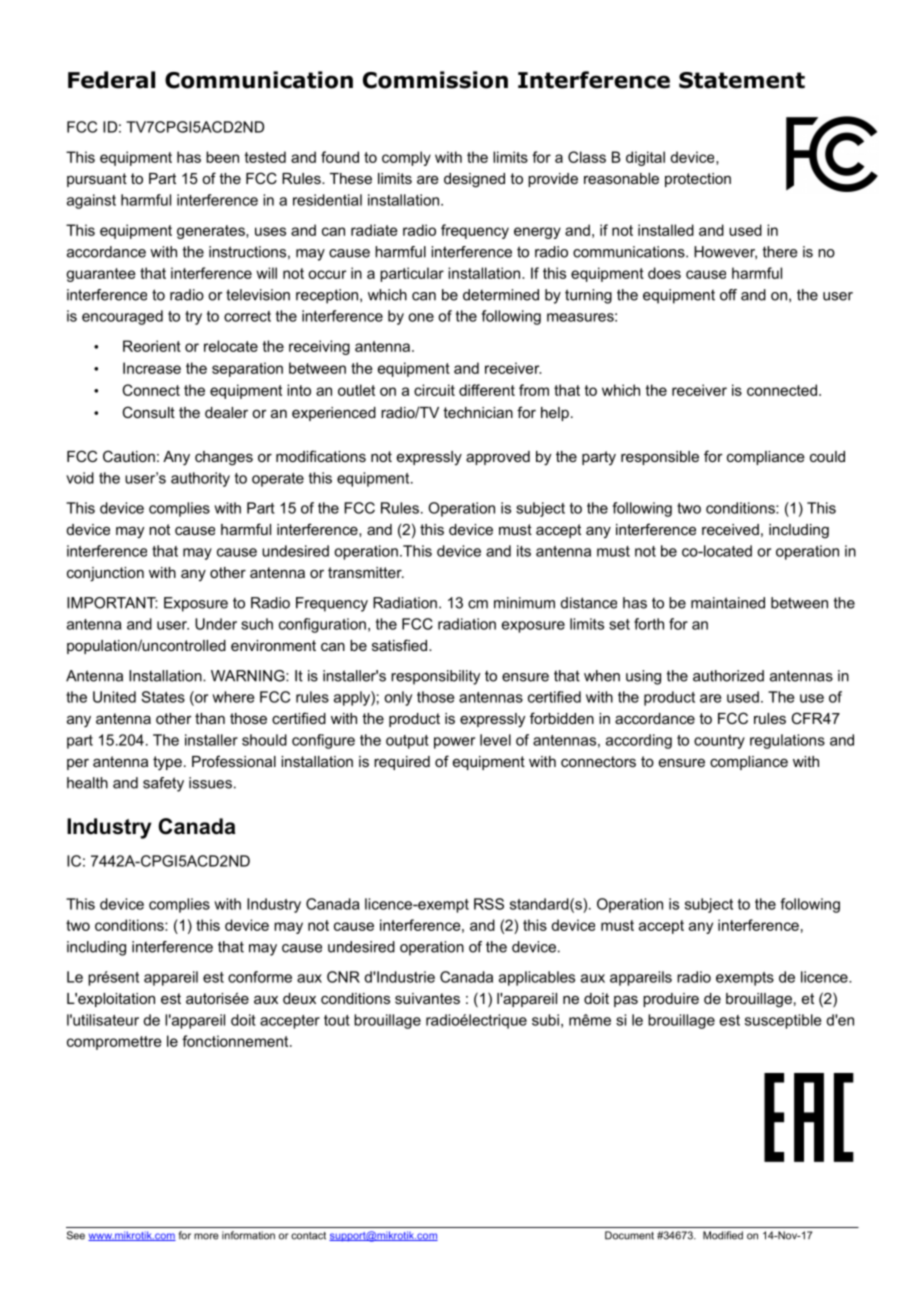  I want to click on Federal, so click(111, 80).
